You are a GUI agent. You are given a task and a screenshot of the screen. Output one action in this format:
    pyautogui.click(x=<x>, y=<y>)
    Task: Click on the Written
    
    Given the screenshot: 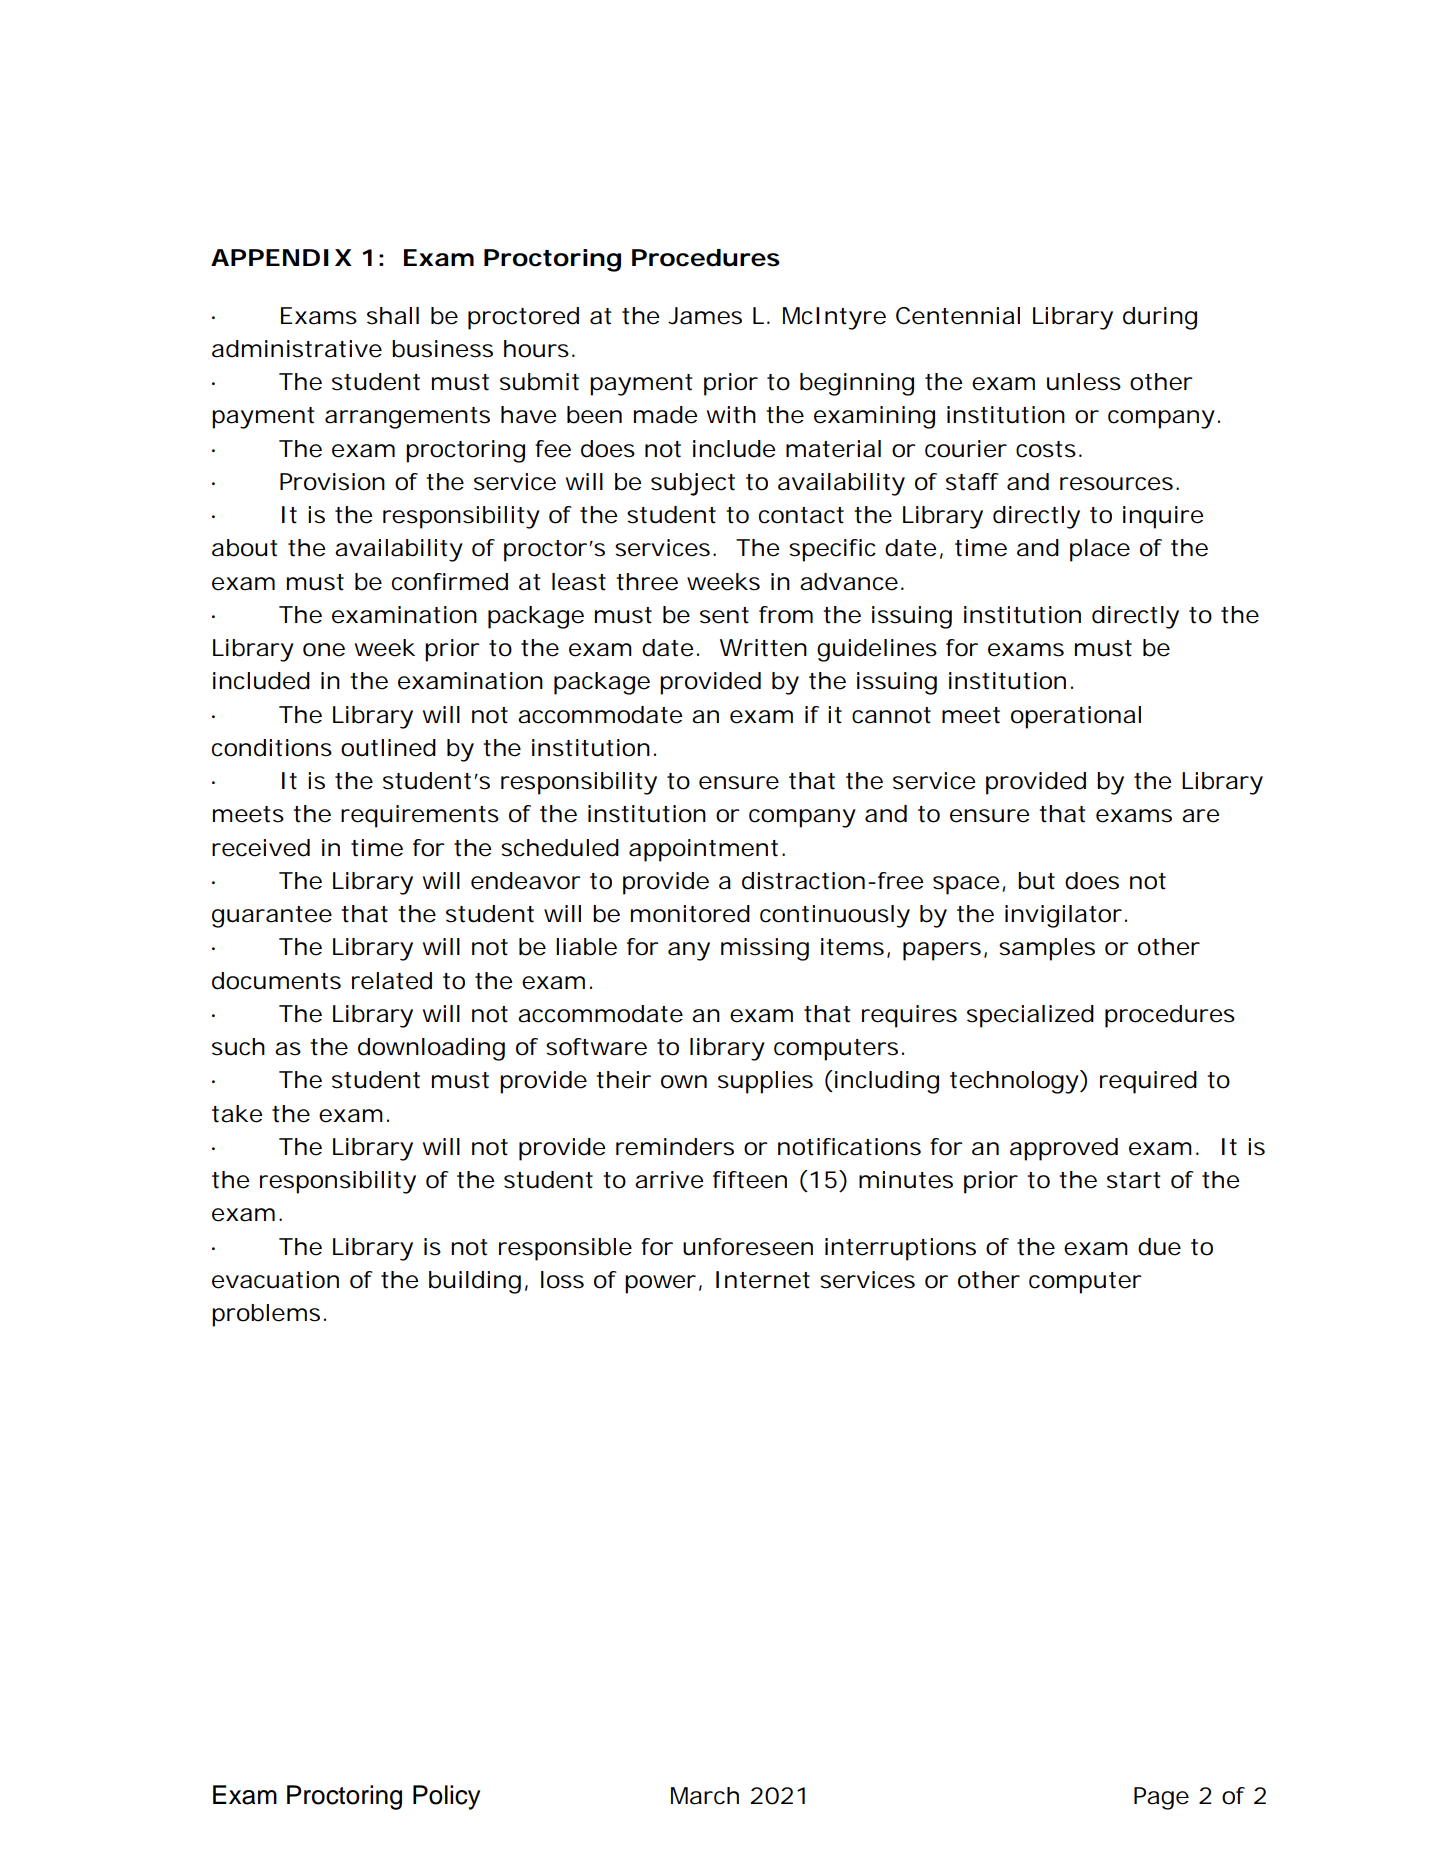 What is the action you would take?
    pyautogui.click(x=763, y=648)
